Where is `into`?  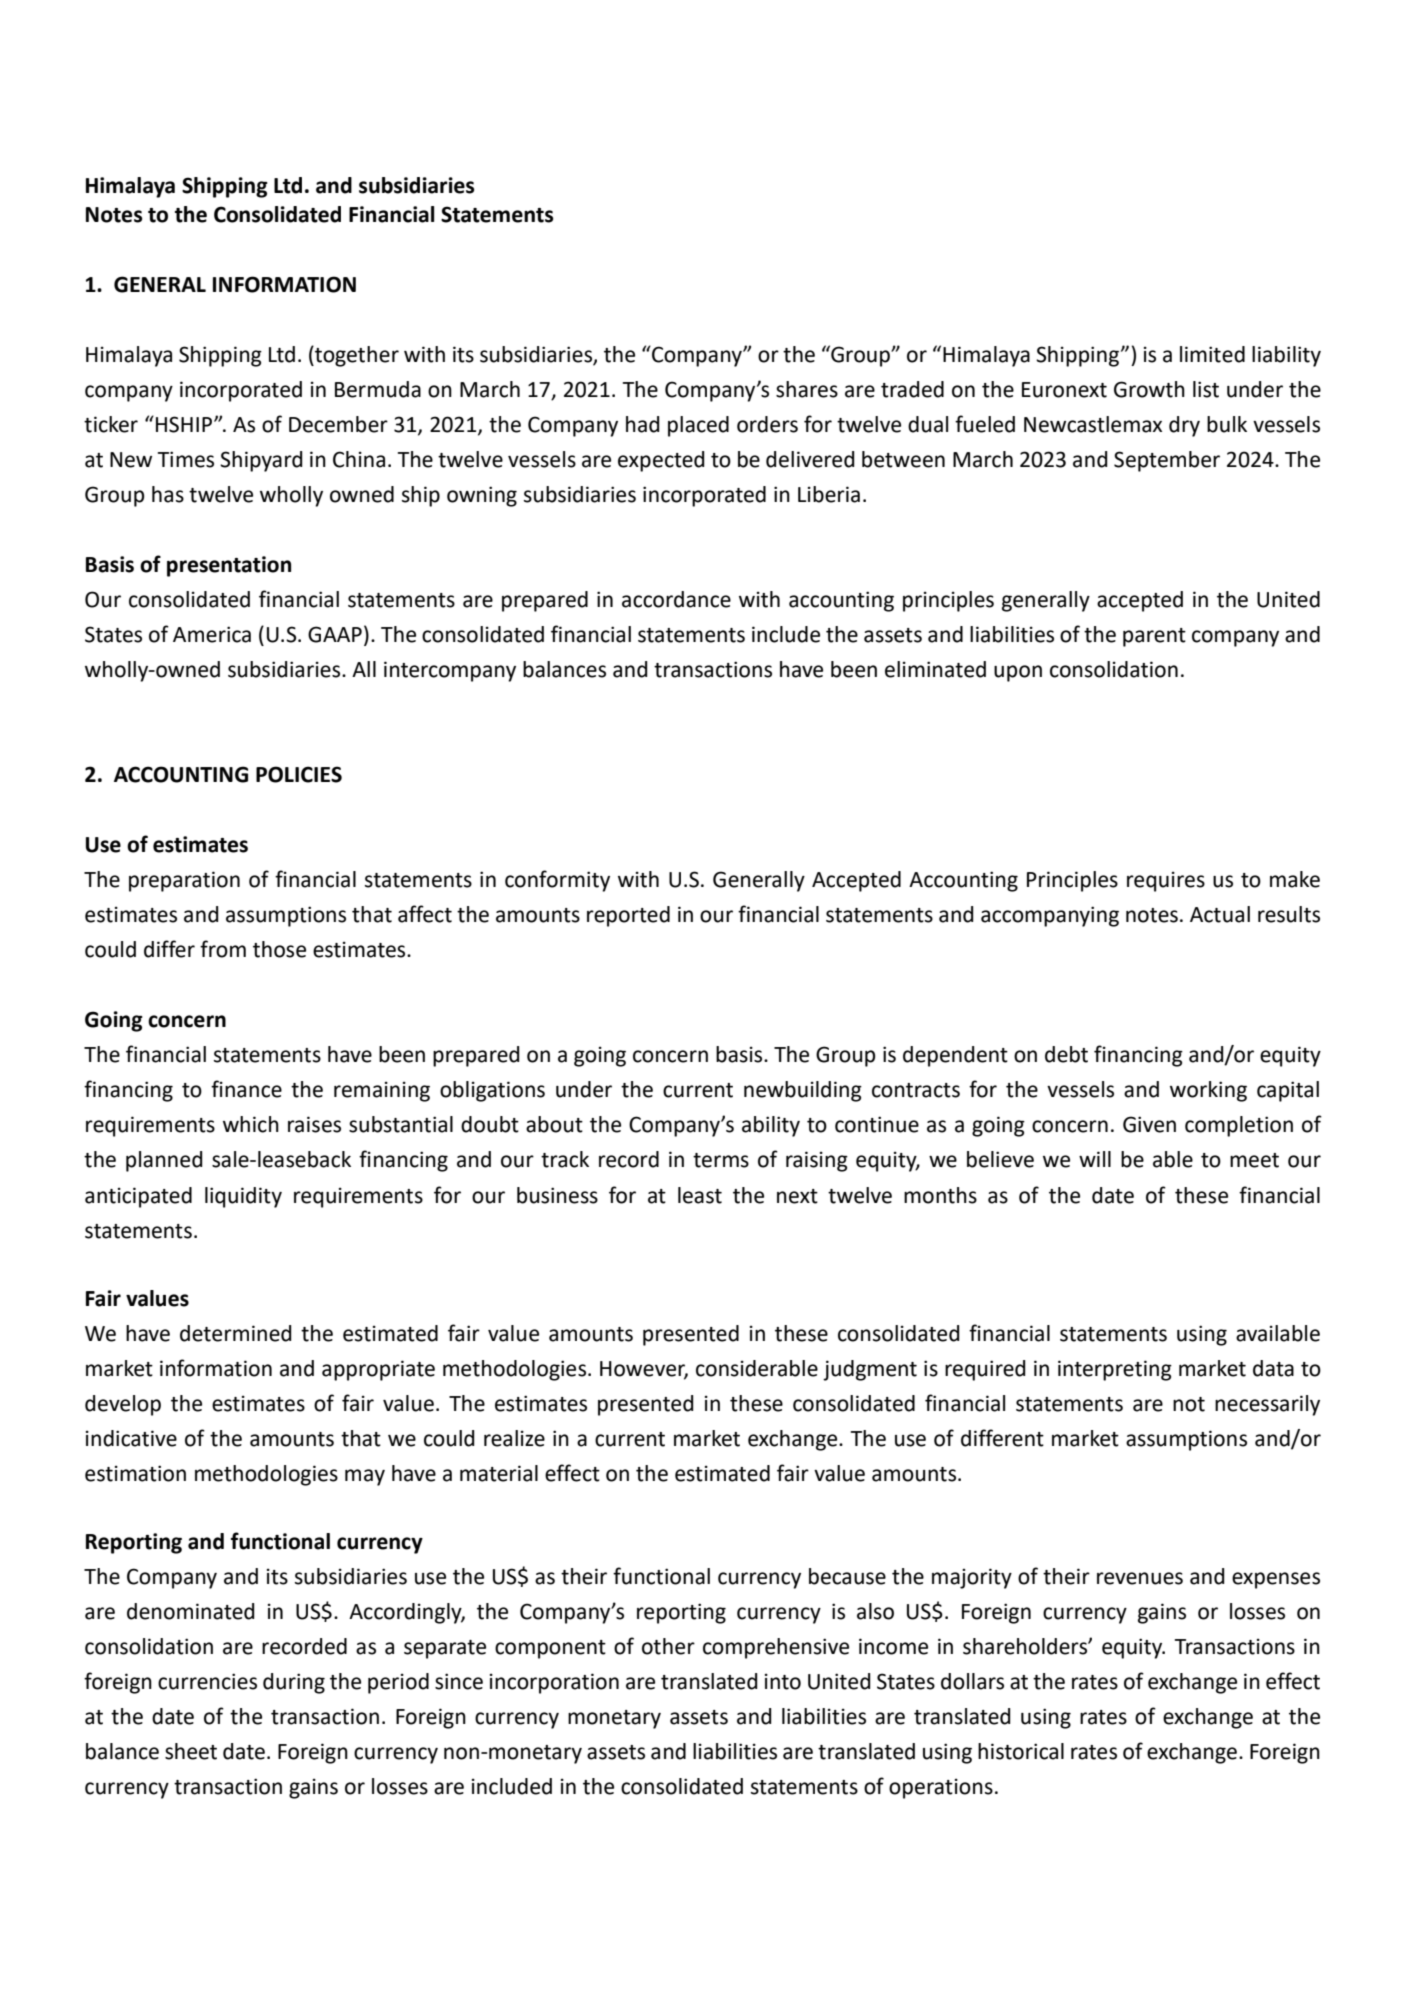
into is located at coordinates (783, 1681).
